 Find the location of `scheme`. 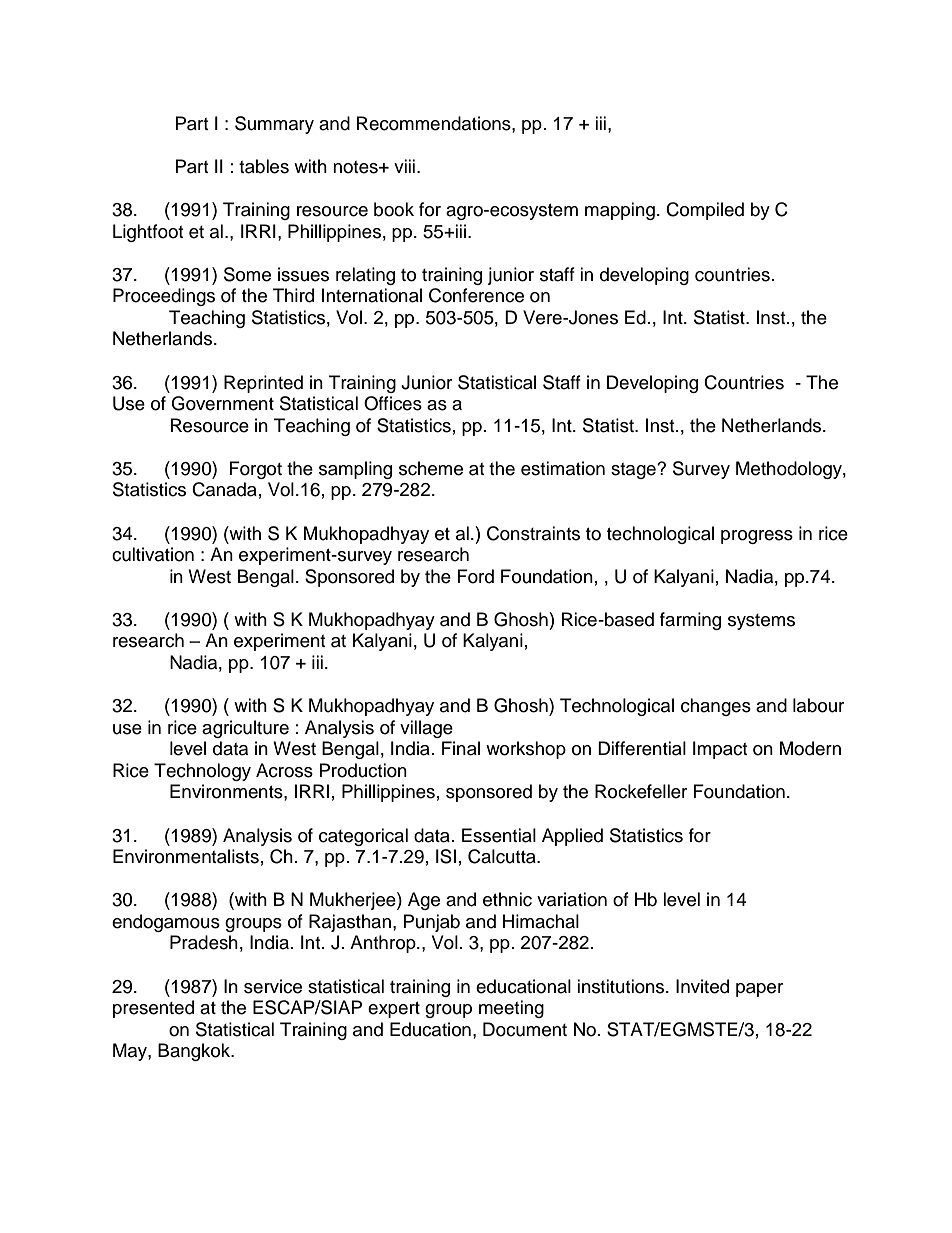

scheme is located at coordinates (431, 468).
